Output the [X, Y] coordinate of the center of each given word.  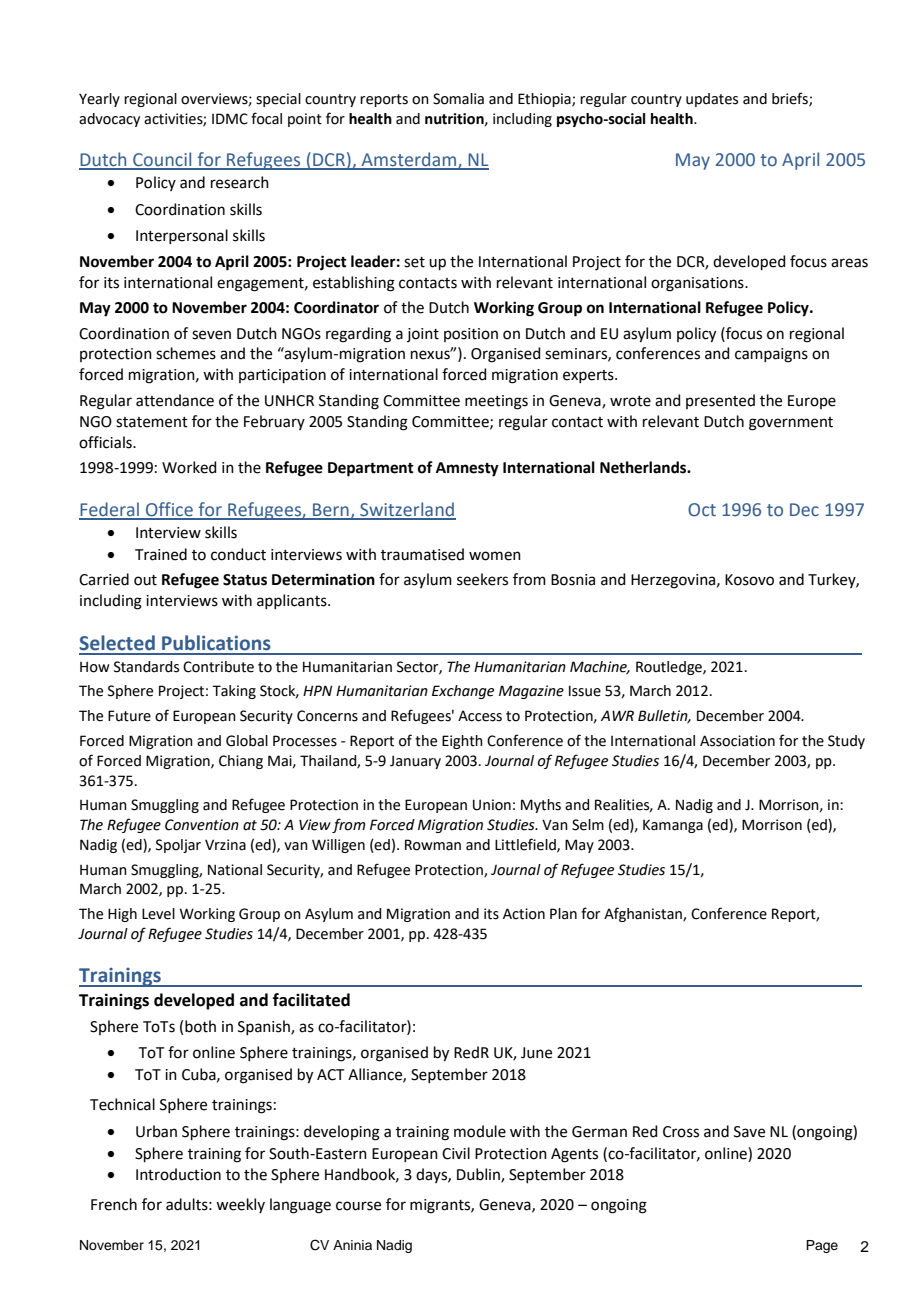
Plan [563, 914]
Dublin [479, 1175]
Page [822, 1246]
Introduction [178, 1174]
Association [737, 741]
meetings [496, 402]
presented [720, 401]
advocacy [109, 120]
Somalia [458, 99]
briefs [791, 99]
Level [158, 914]
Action [524, 914]
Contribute [218, 667]
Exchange [463, 692]
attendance [175, 400]
